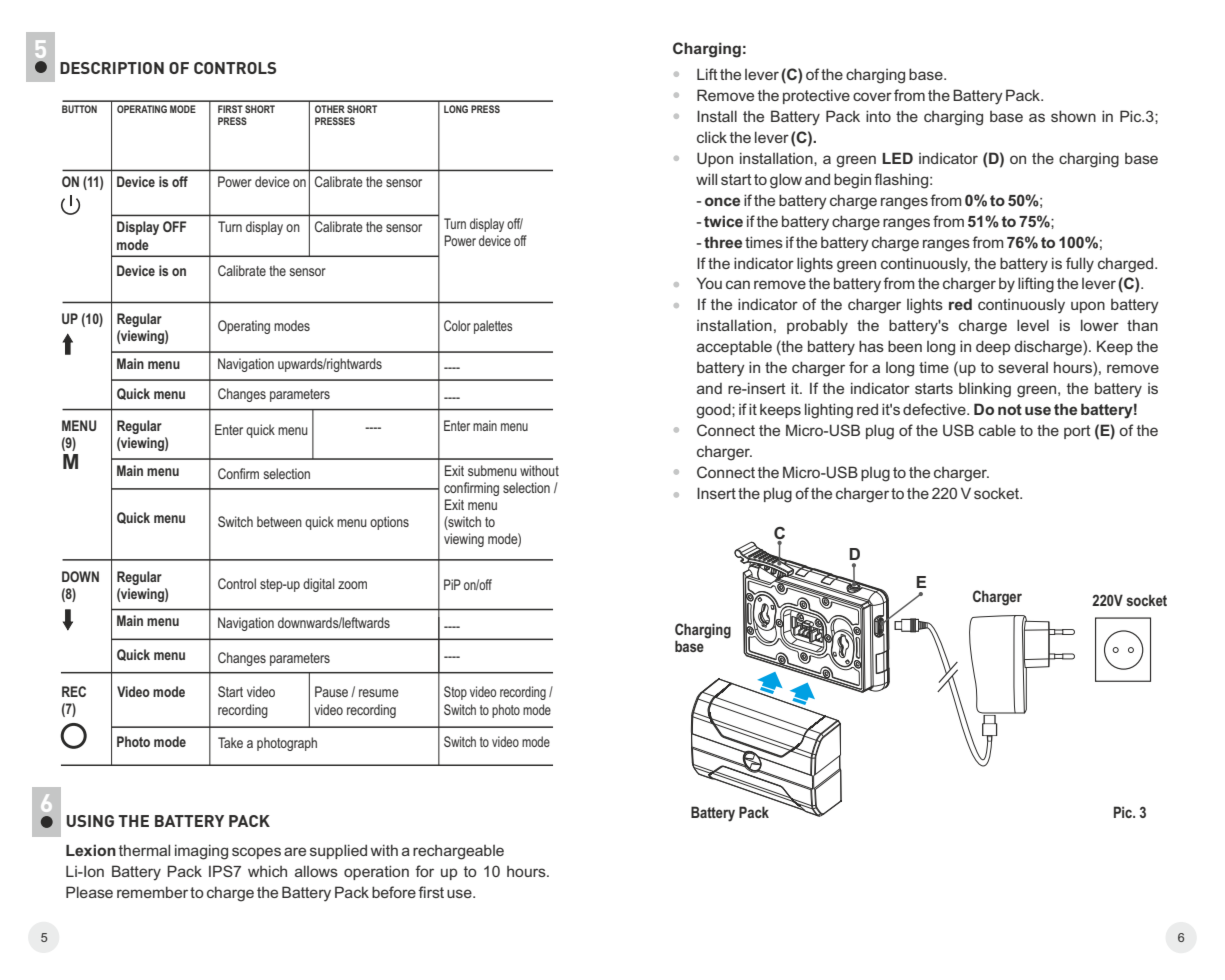 This document has height=980, width=1225. What do you see at coordinates (997, 430) in the document?
I see `cable` at bounding box center [997, 430].
